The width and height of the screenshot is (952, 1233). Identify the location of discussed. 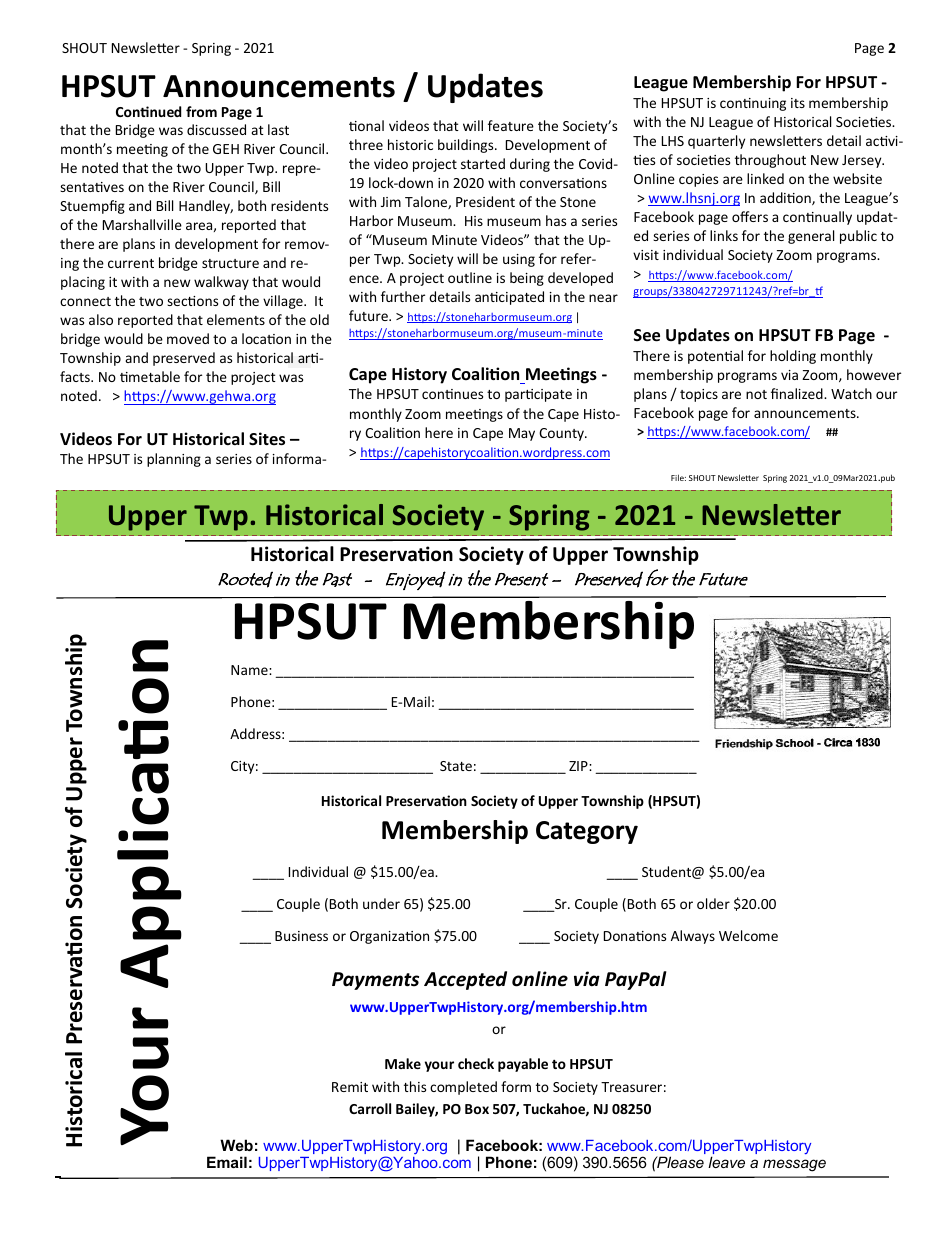
(216, 129).
